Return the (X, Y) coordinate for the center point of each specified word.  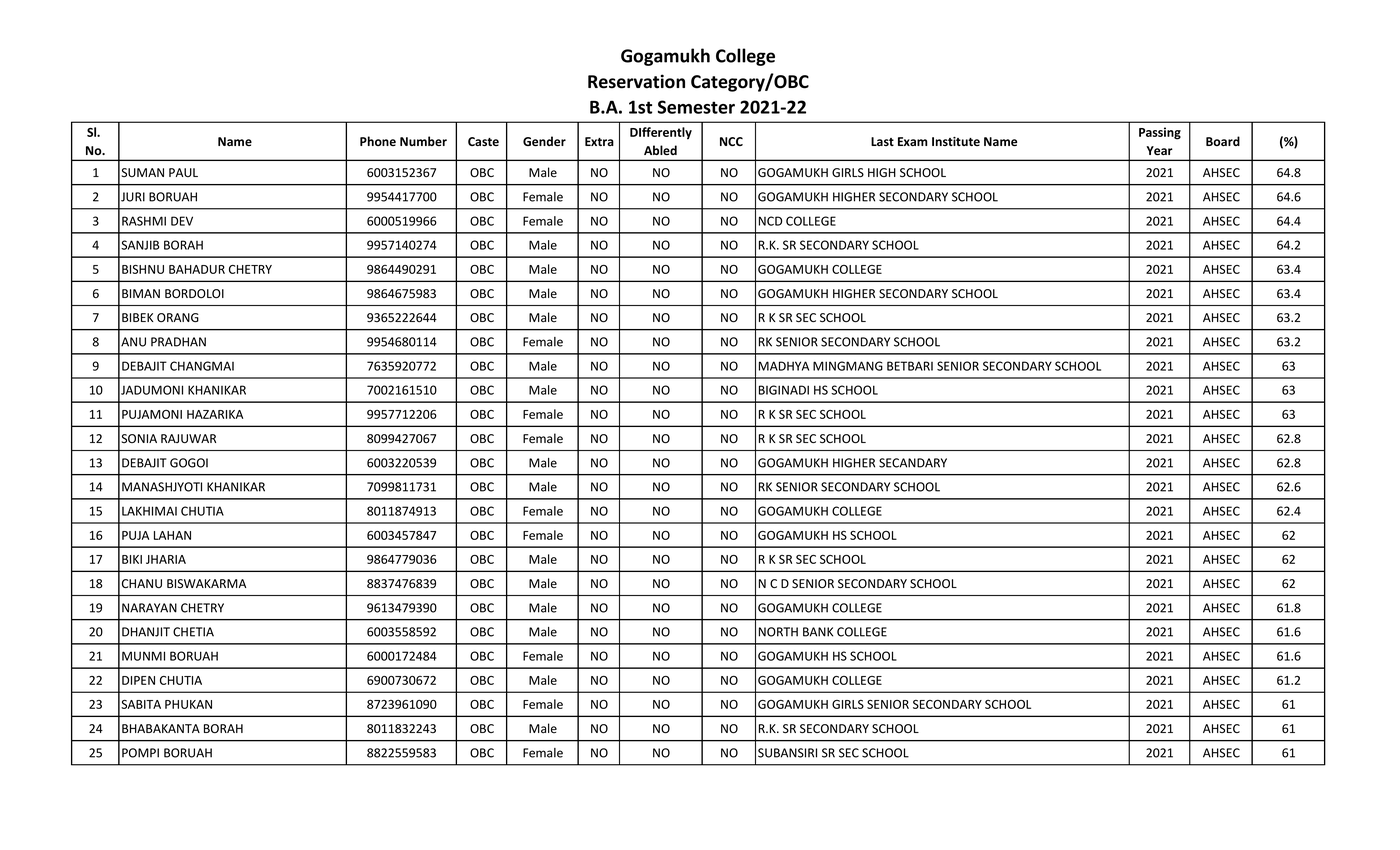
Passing (1160, 133)
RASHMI (144, 221)
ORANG (178, 317)
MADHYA (784, 366)
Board (1223, 141)
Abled (660, 150)
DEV (182, 221)
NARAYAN (149, 608)
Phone (378, 141)
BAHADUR (197, 269)
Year (1159, 150)
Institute (956, 141)
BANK (818, 632)
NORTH (778, 632)
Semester (696, 107)
